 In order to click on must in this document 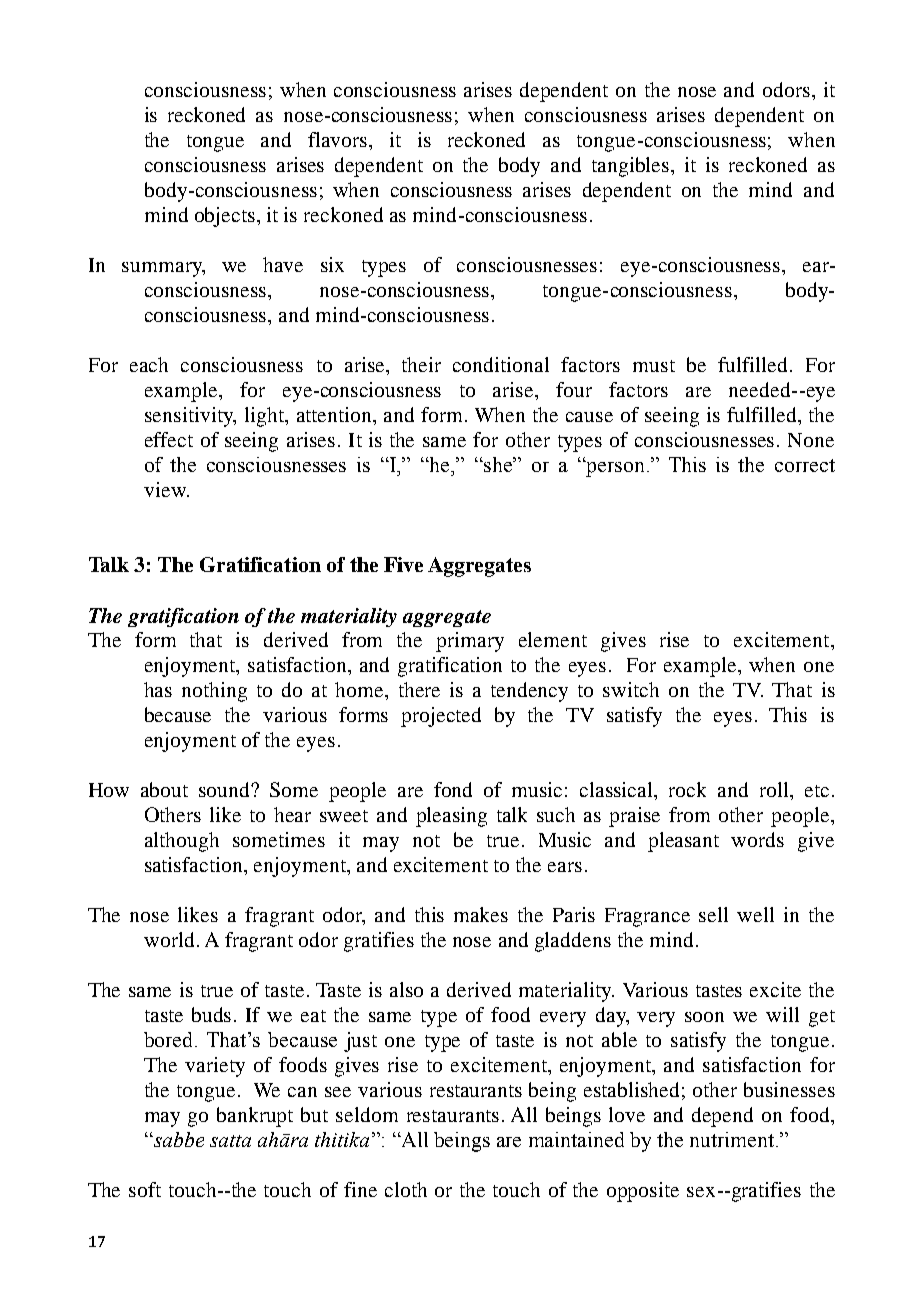, I will do `click(654, 366)`.
